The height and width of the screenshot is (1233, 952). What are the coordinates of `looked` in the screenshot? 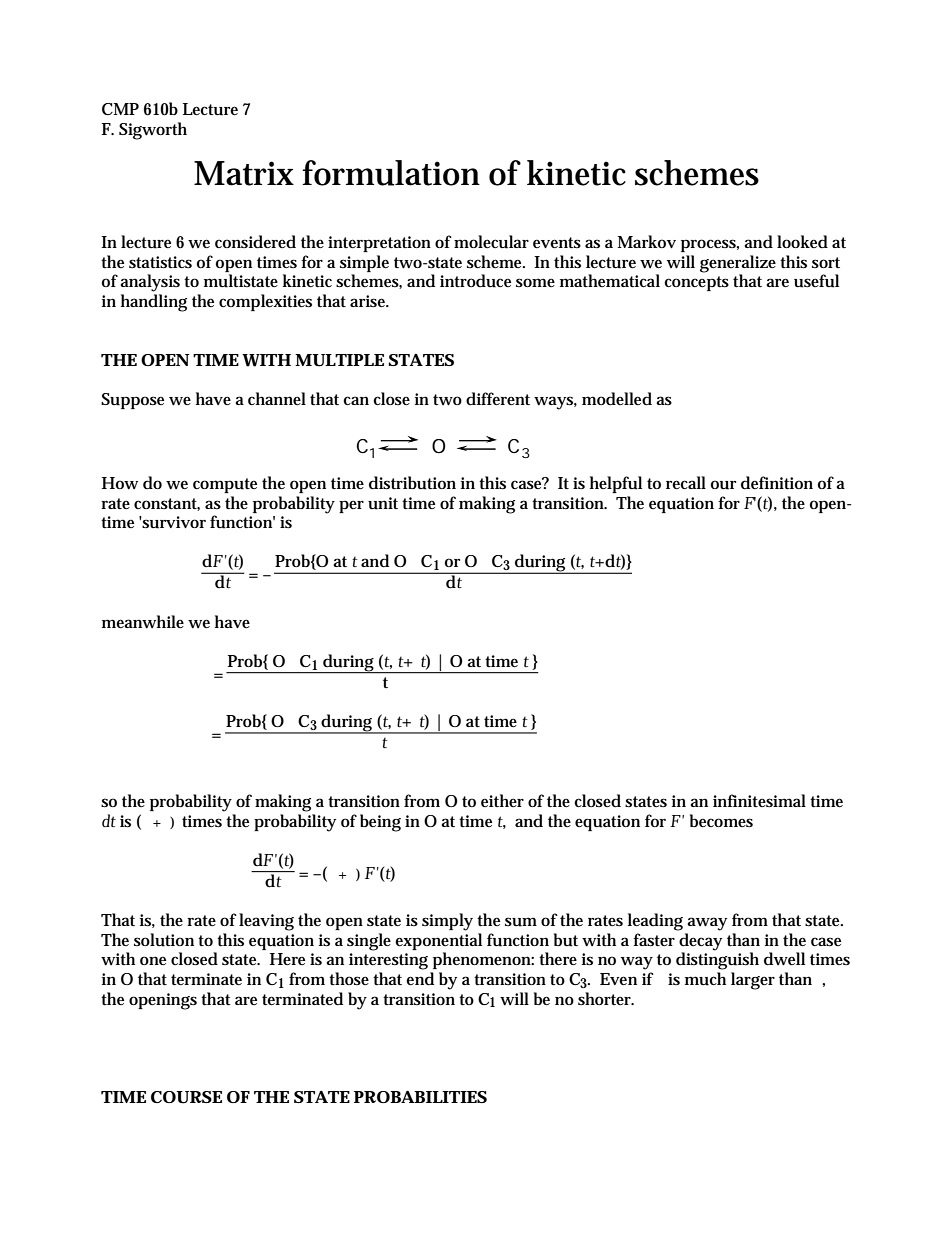 It's located at (802, 241).
